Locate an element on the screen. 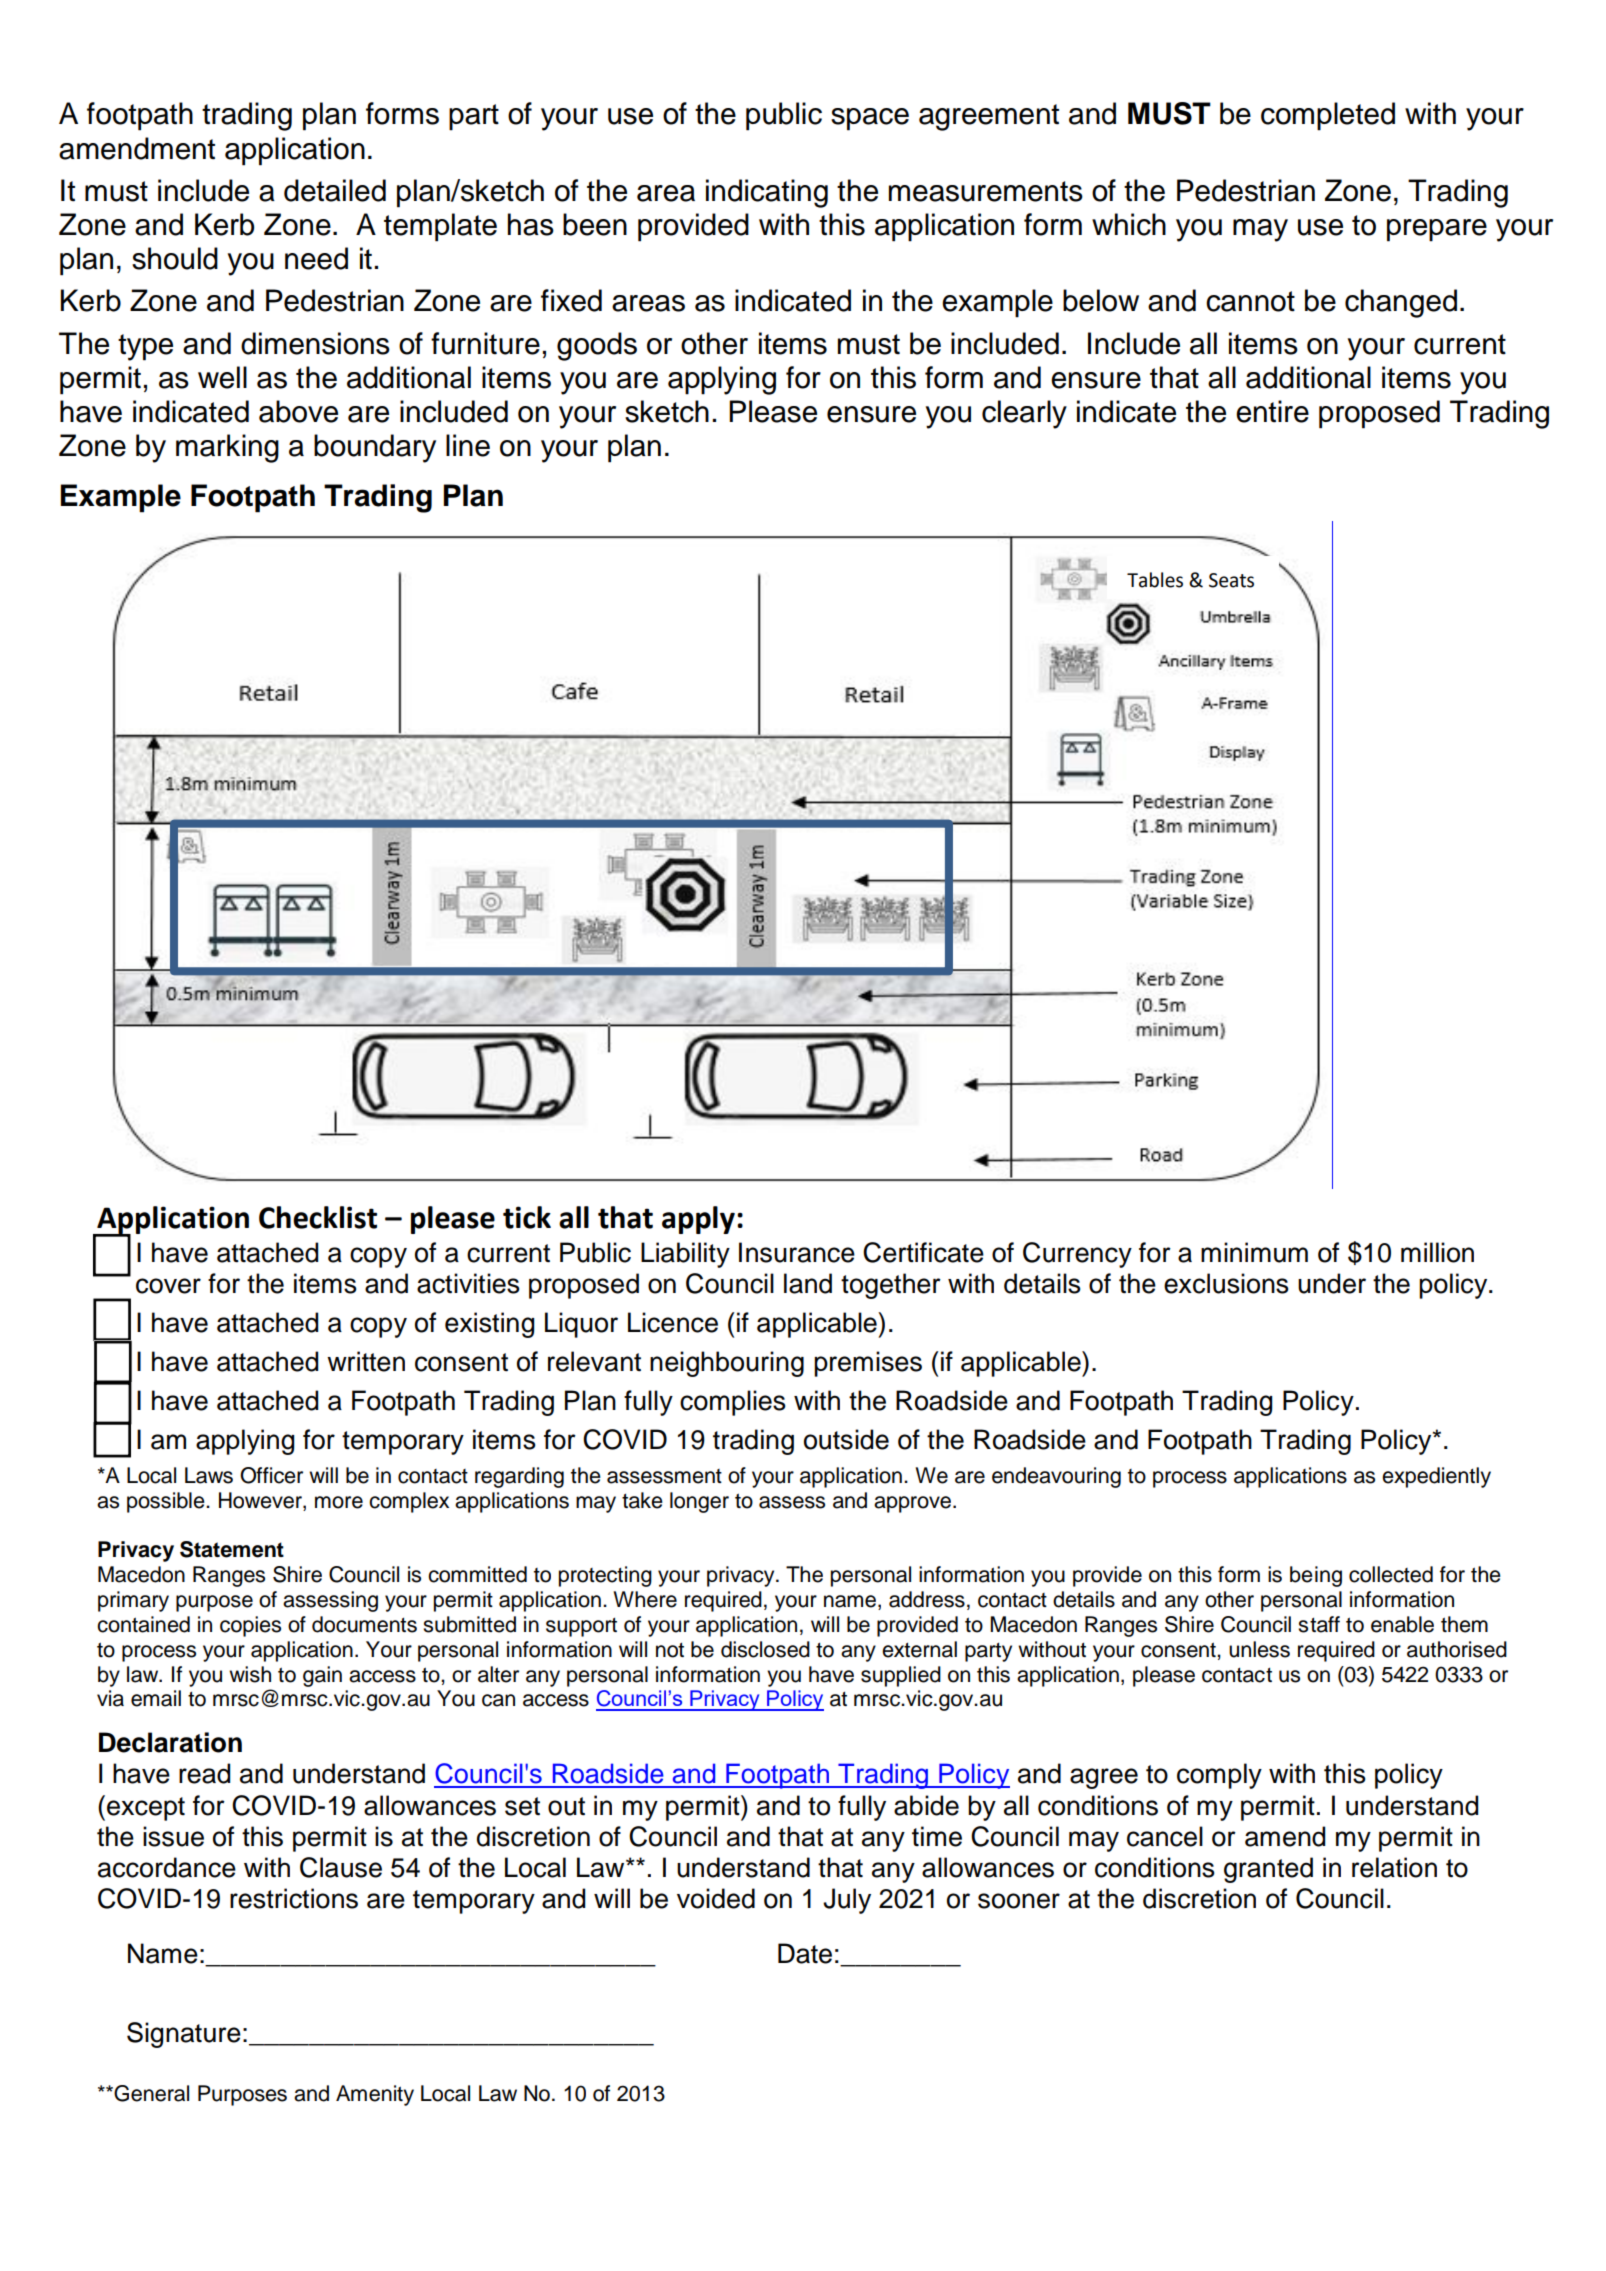 This screenshot has width=1606, height=2271. cover is located at coordinates (168, 1286).
